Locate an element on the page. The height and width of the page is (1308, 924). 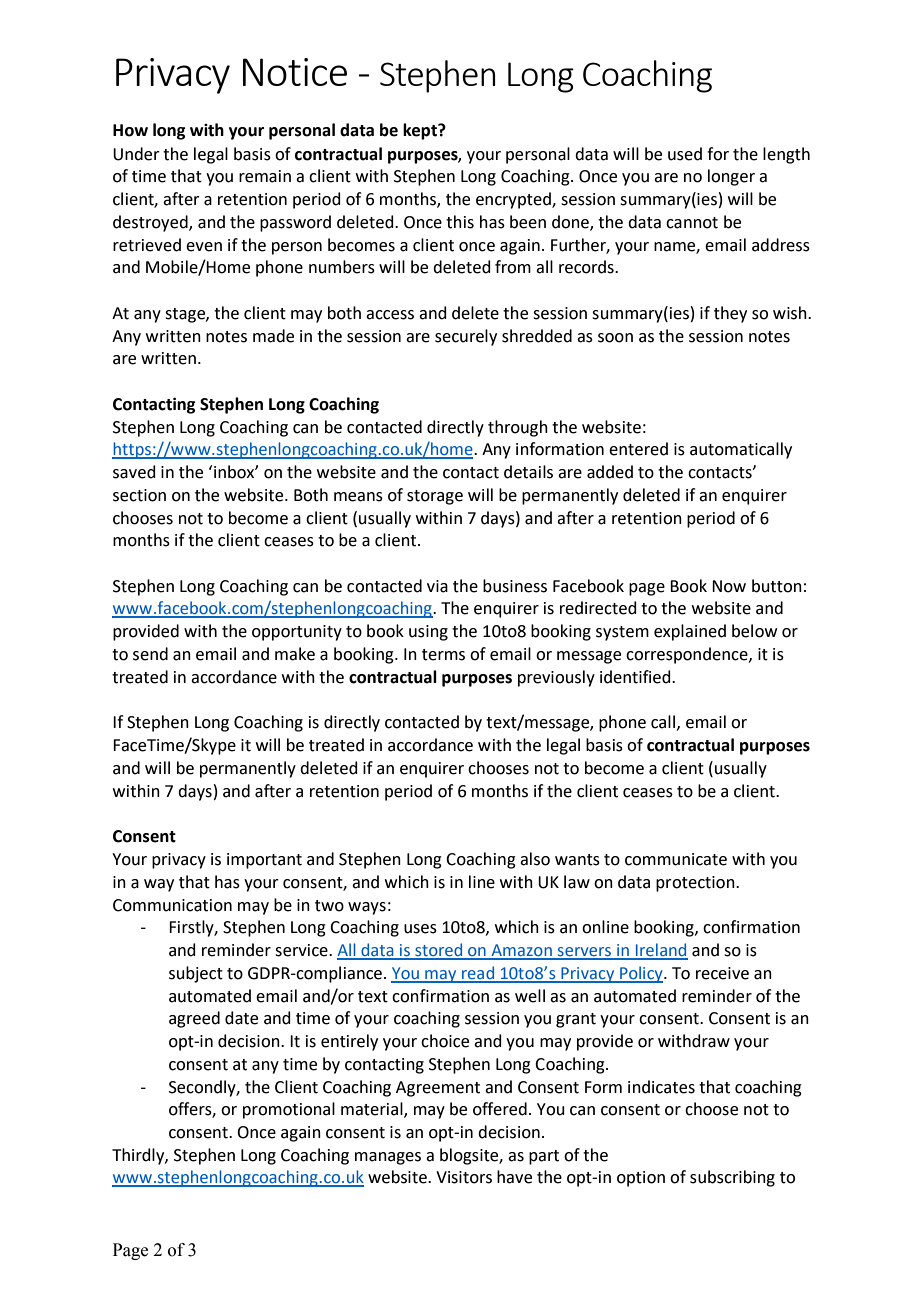
Visitors is located at coordinates (464, 1177).
